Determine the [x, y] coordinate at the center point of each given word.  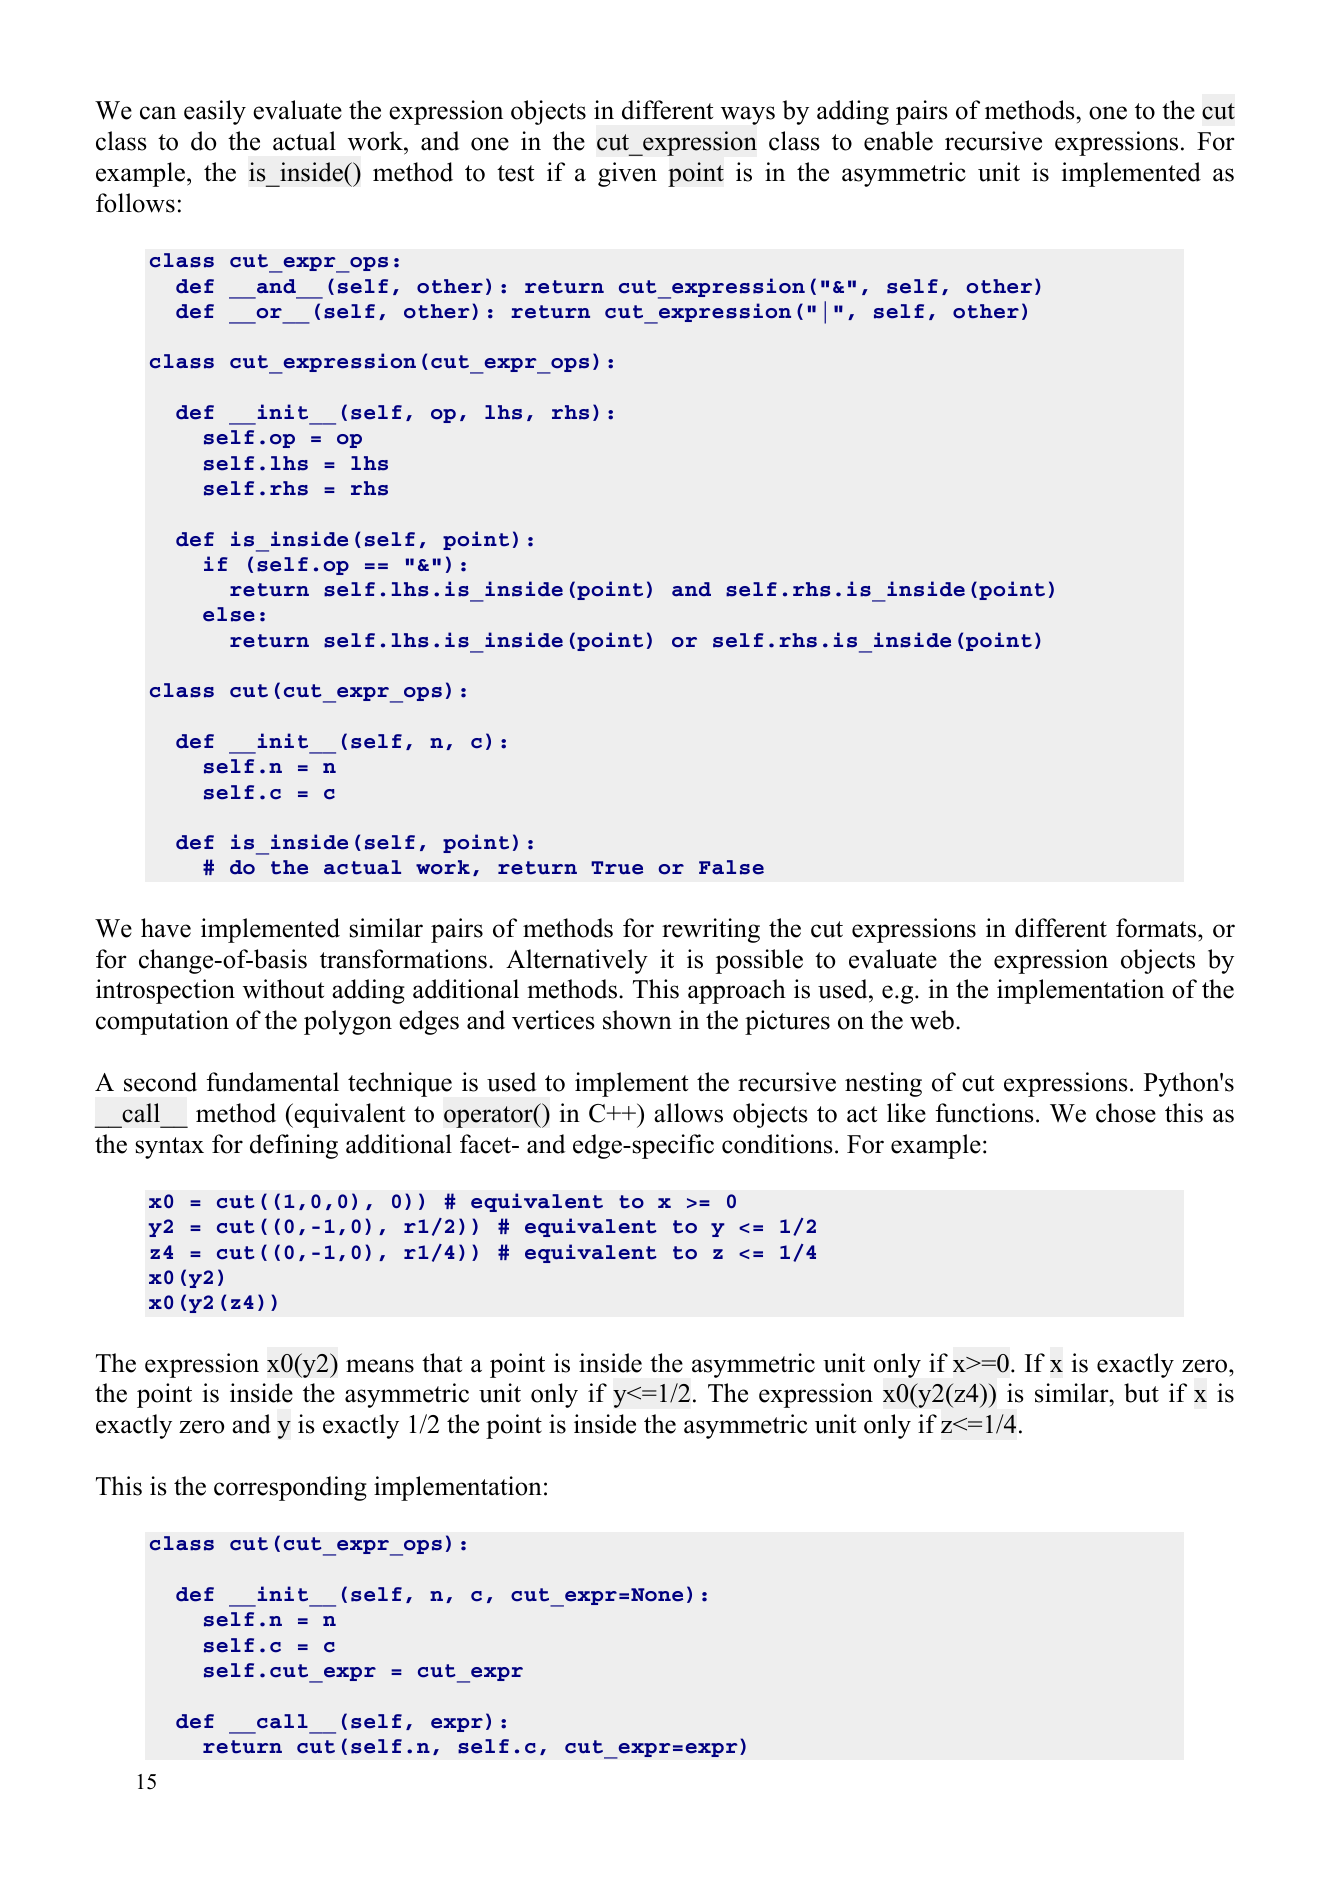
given [627, 174]
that [442, 1362]
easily [215, 112]
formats [1157, 928]
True [617, 868]
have [166, 928]
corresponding [290, 1488]
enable [898, 141]
